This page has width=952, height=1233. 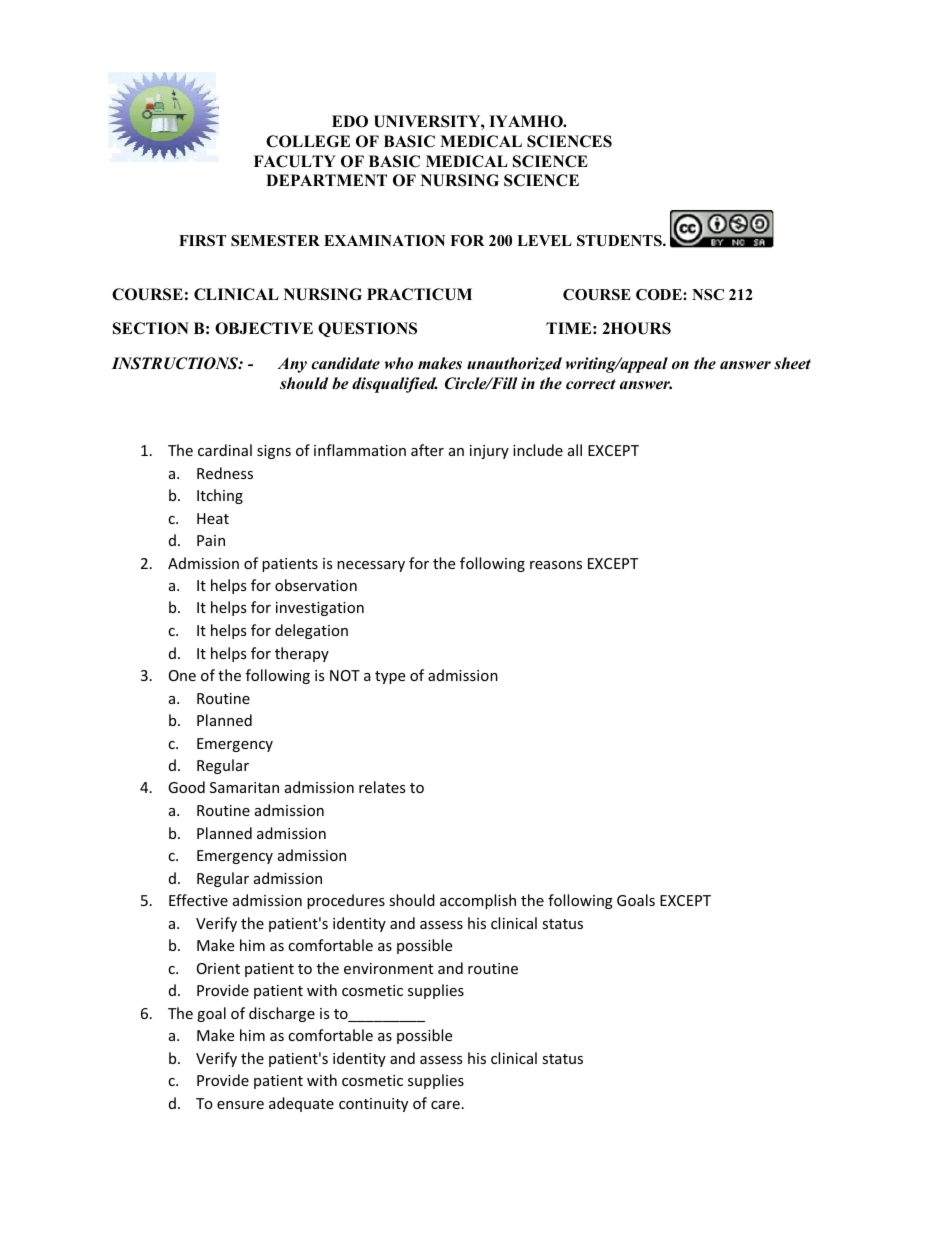 What do you see at coordinates (350, 121) in the page?
I see `EDO` at bounding box center [350, 121].
